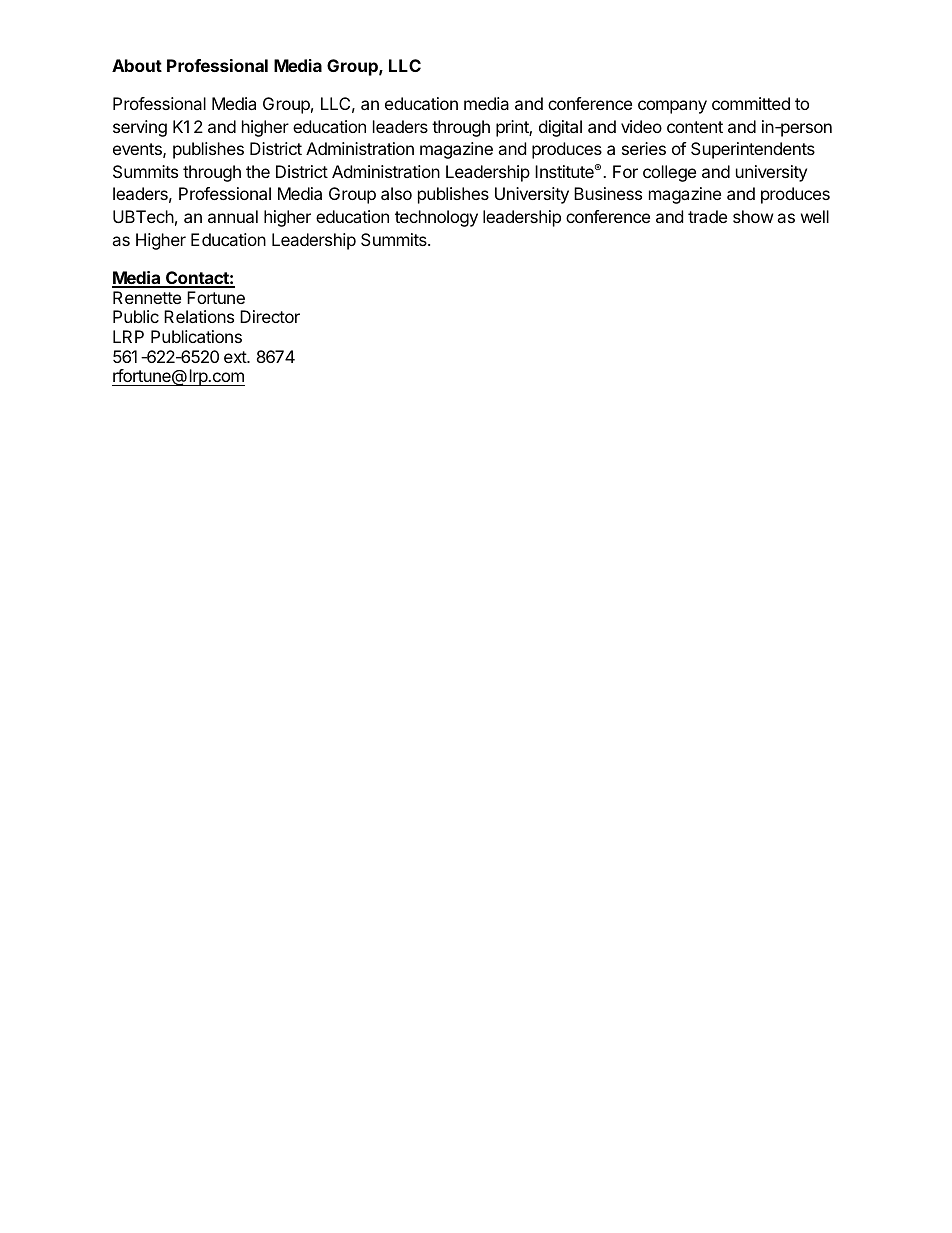 This screenshot has width=952, height=1233. I want to click on About, so click(137, 65).
